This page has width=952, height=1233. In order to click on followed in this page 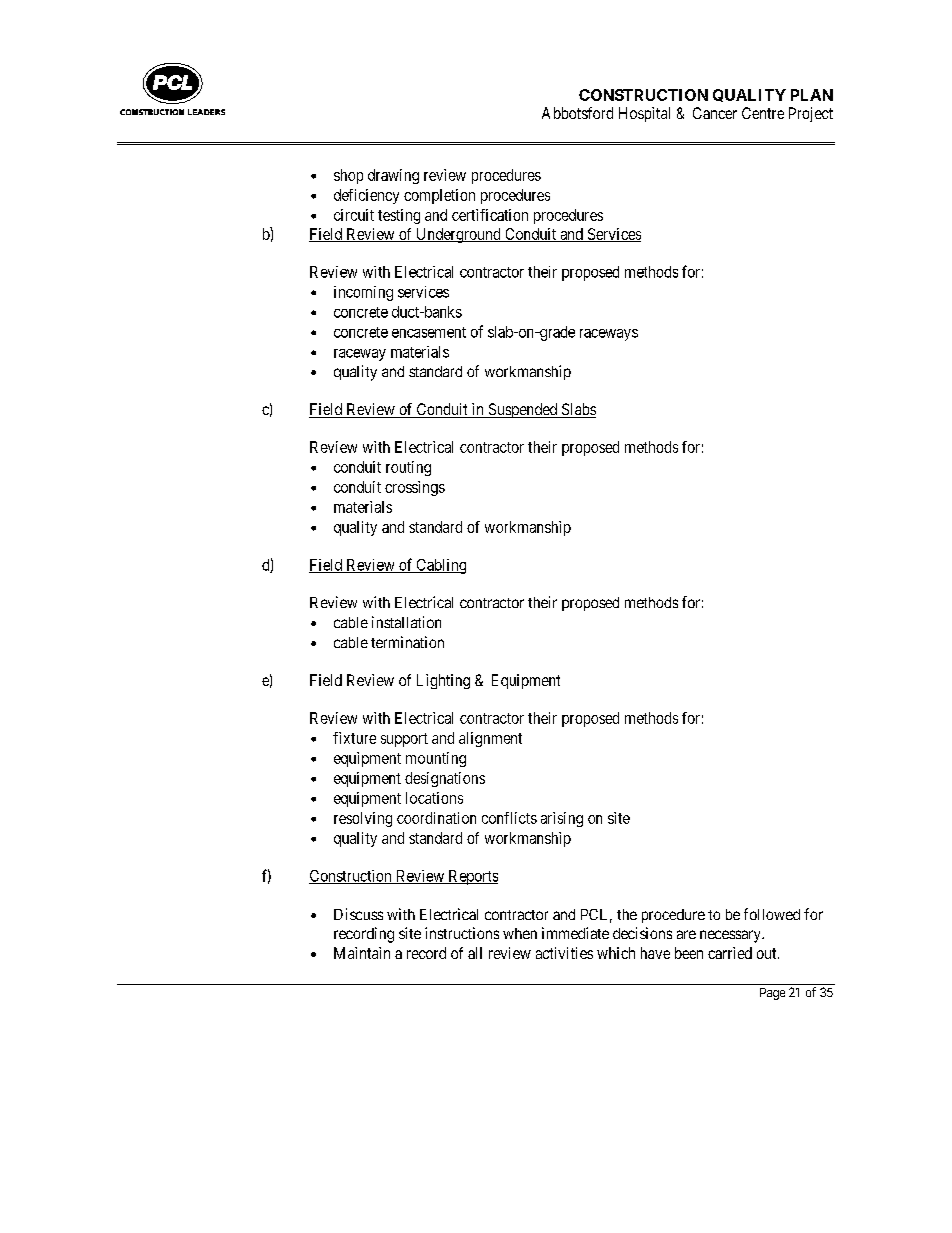, I will do `click(772, 914)`.
